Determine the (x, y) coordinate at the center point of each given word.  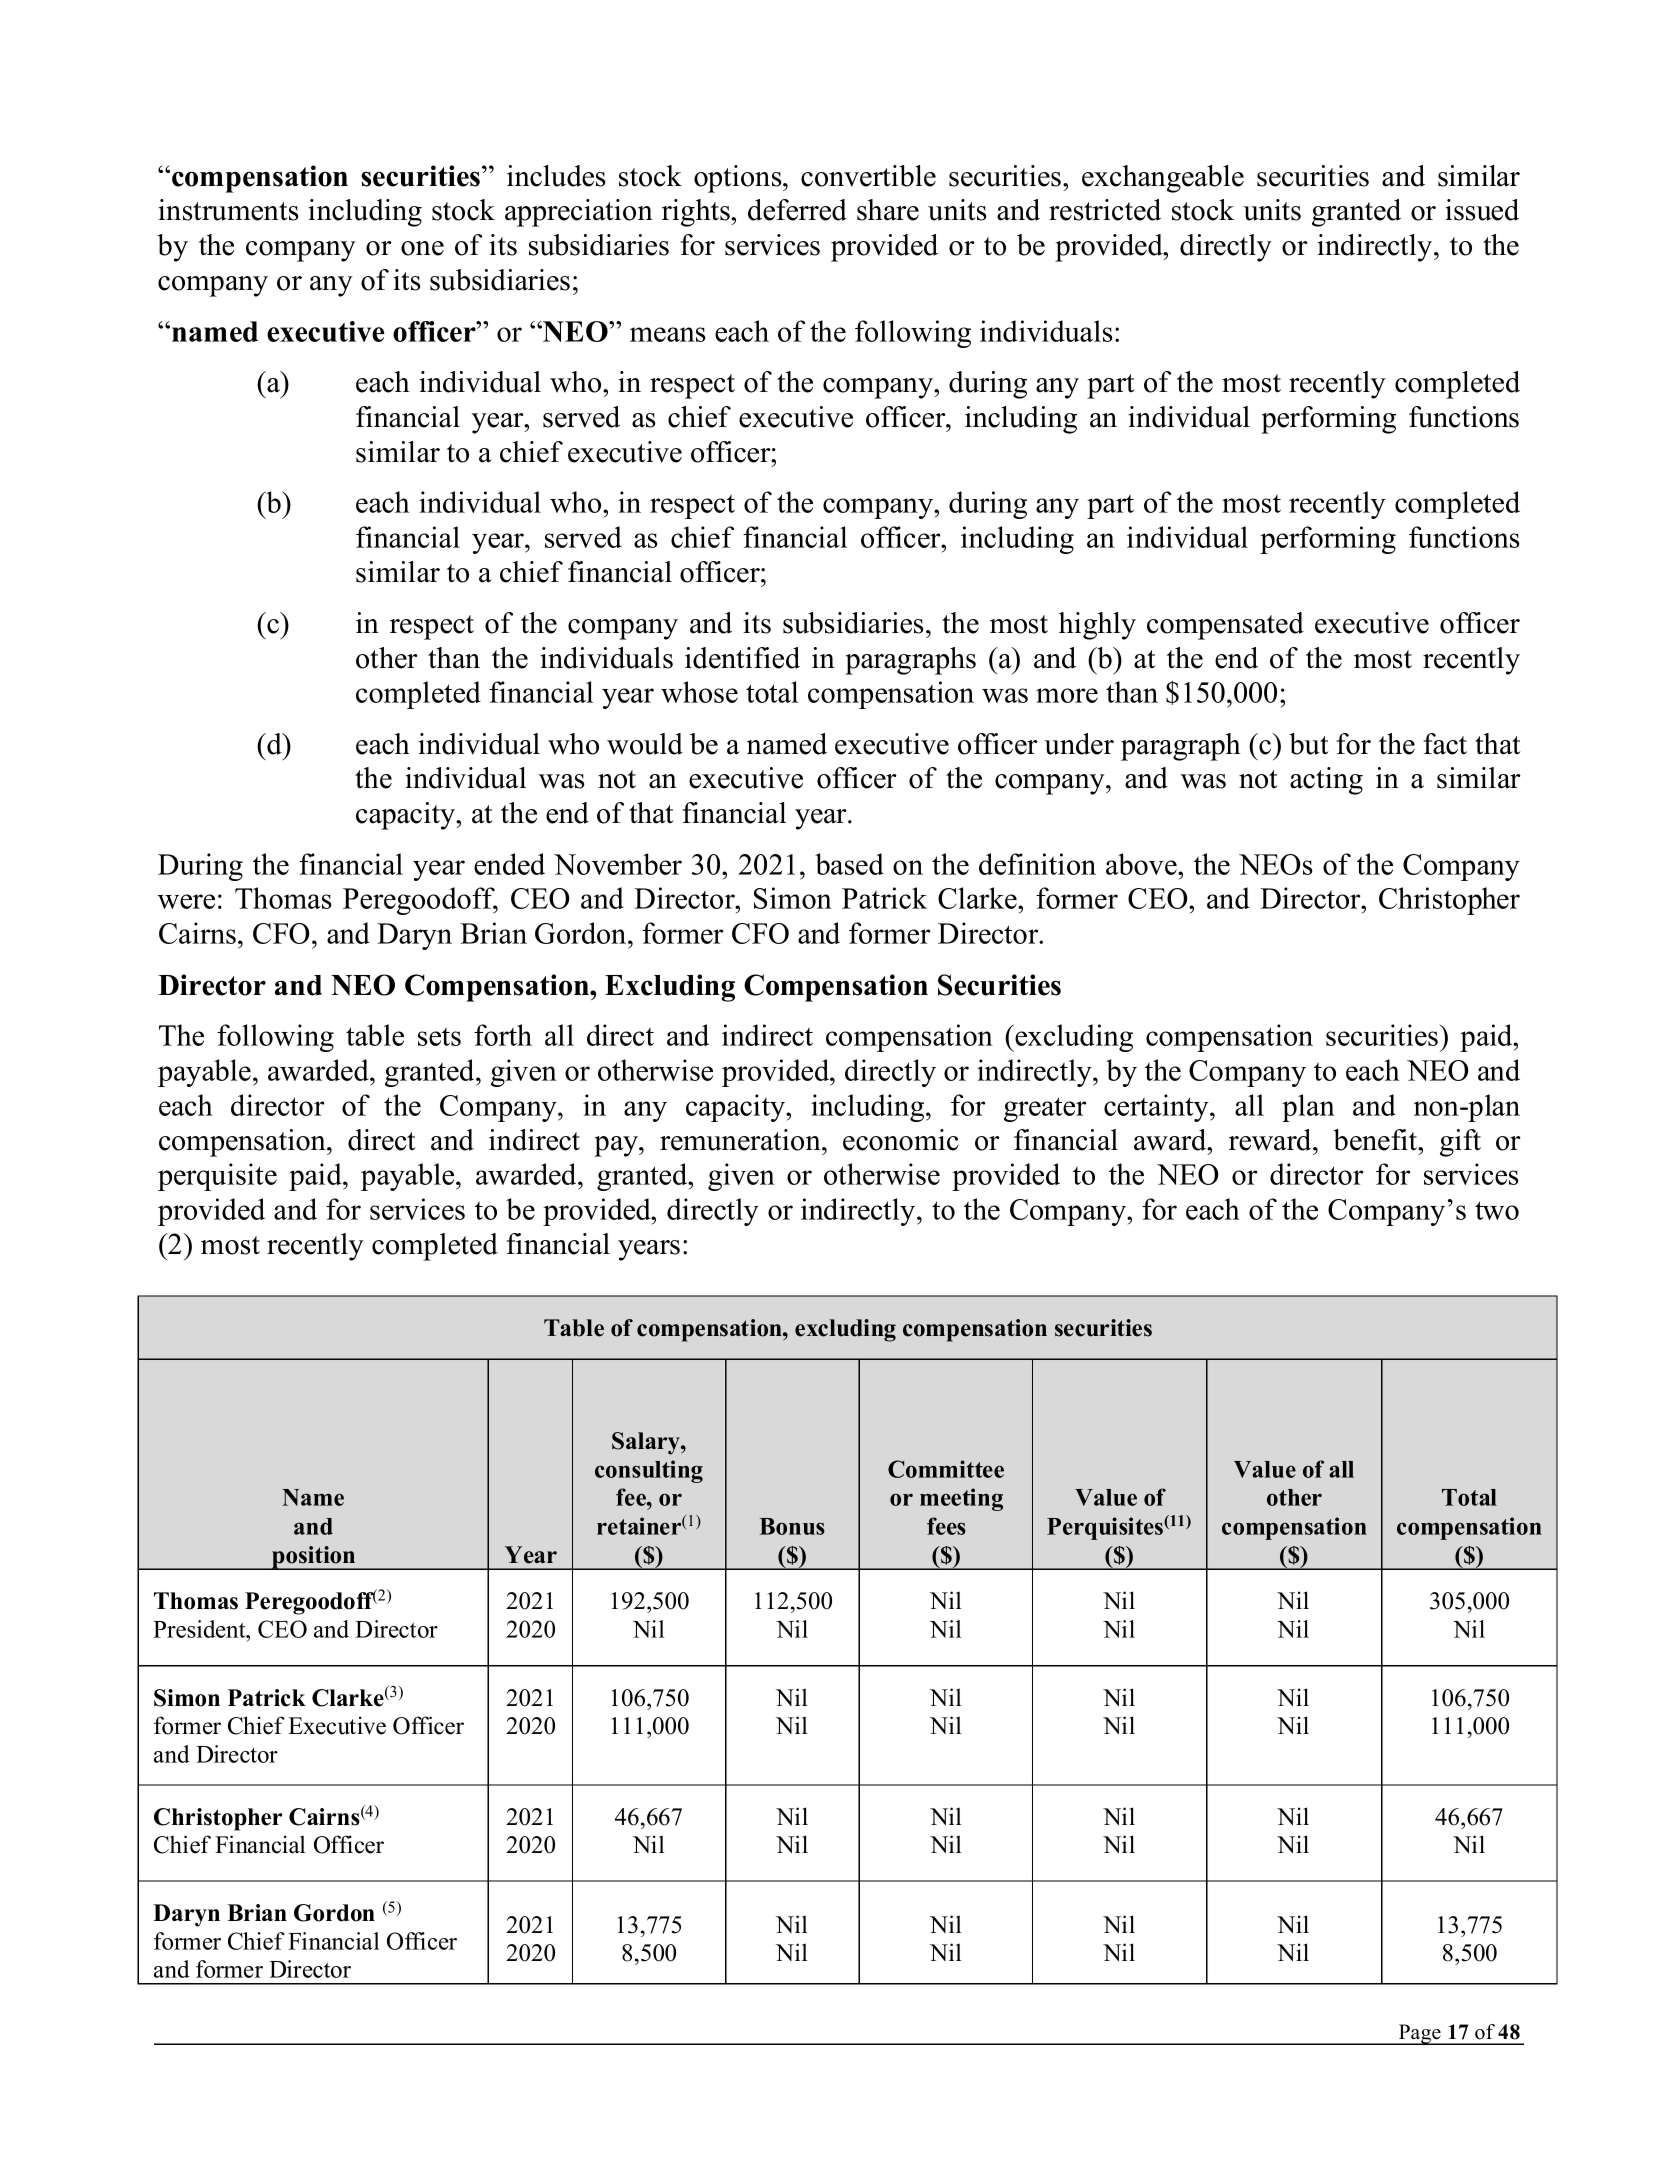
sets (439, 1037)
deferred (797, 210)
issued (1482, 210)
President (200, 1629)
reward (1271, 1140)
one (422, 248)
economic (901, 1140)
